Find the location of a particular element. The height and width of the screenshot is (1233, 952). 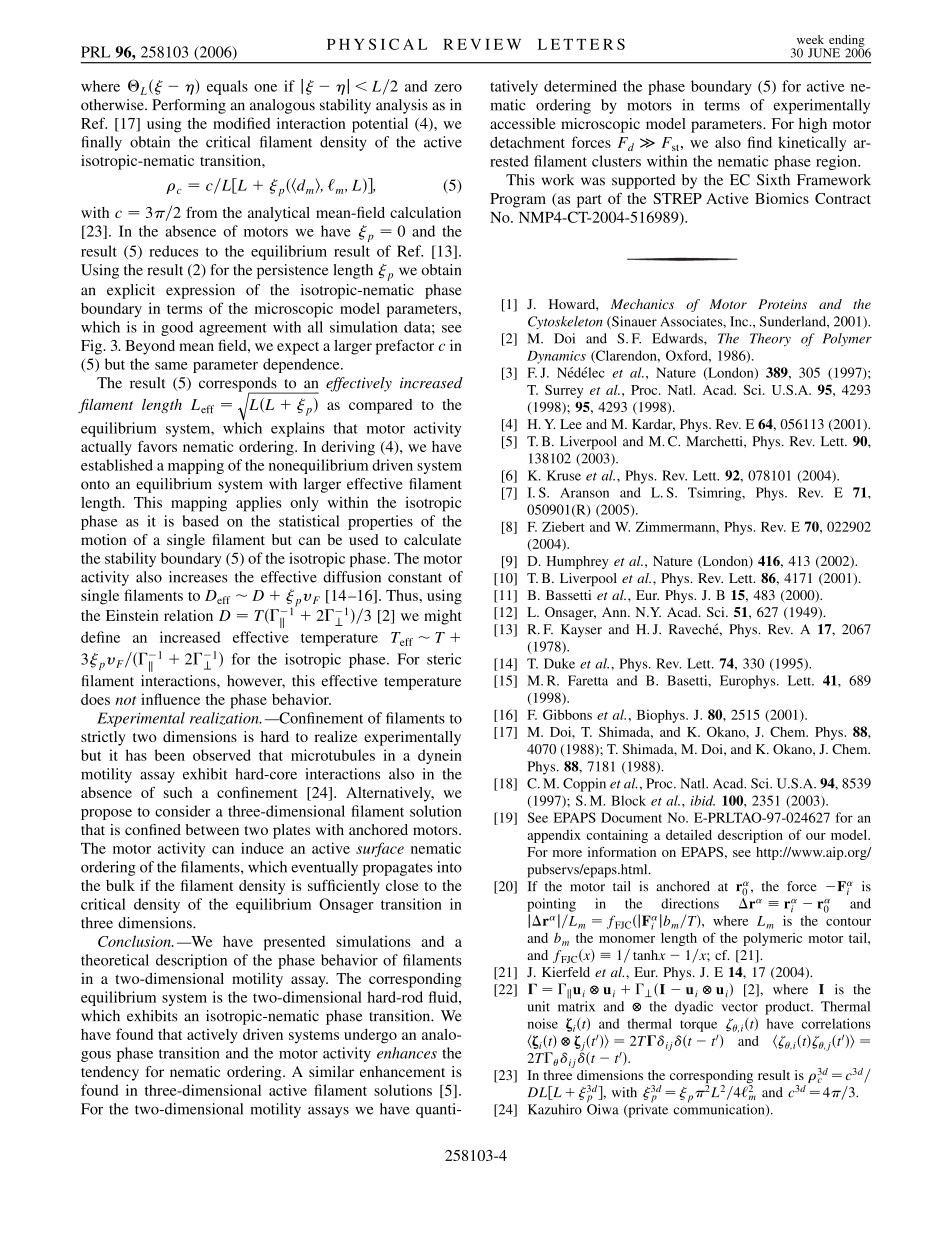

zero is located at coordinates (448, 88).
